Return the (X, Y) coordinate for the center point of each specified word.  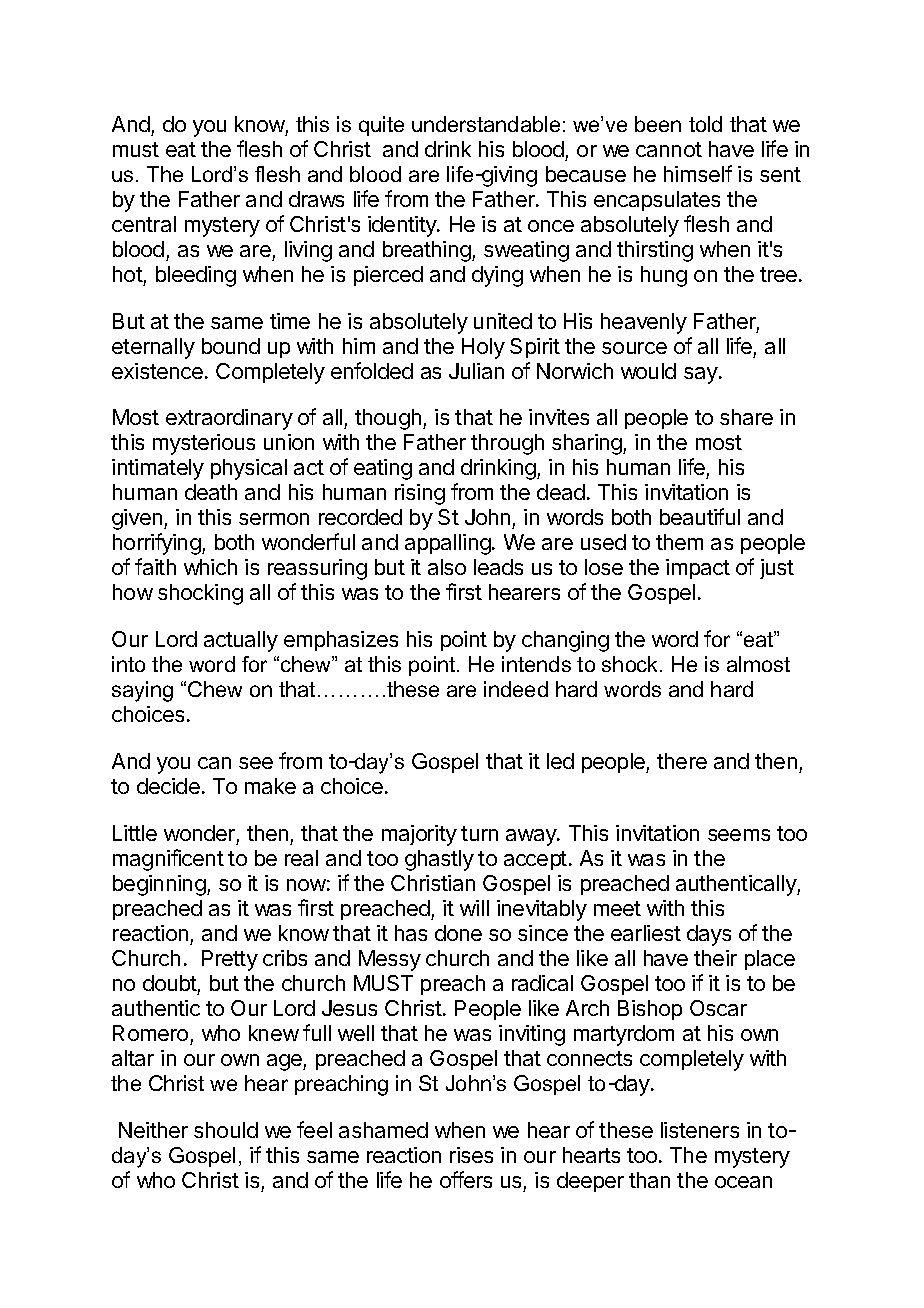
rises (471, 1155)
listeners (700, 1130)
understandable (486, 124)
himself (698, 173)
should (226, 1130)
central (144, 224)
